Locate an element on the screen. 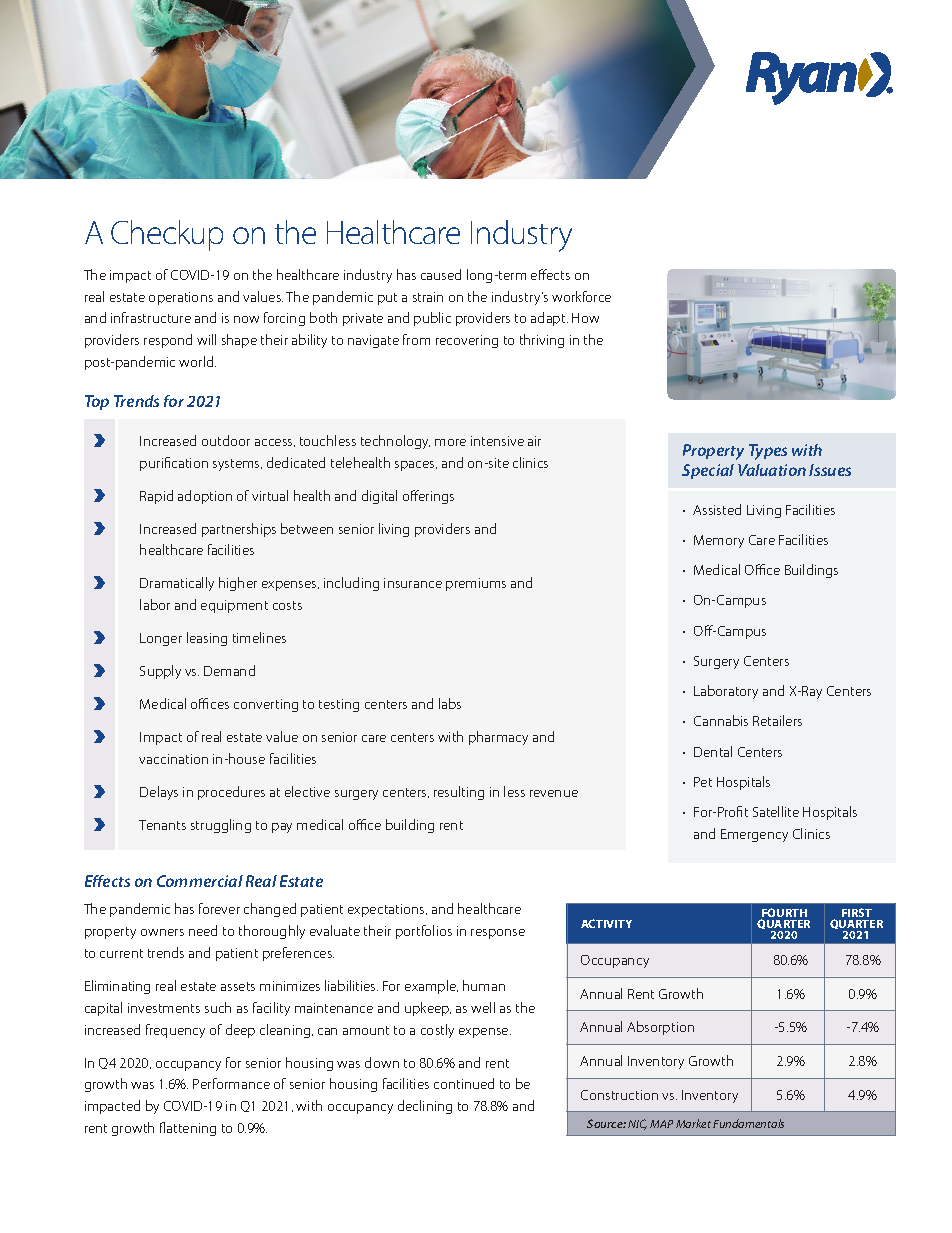  labs is located at coordinates (450, 703).
